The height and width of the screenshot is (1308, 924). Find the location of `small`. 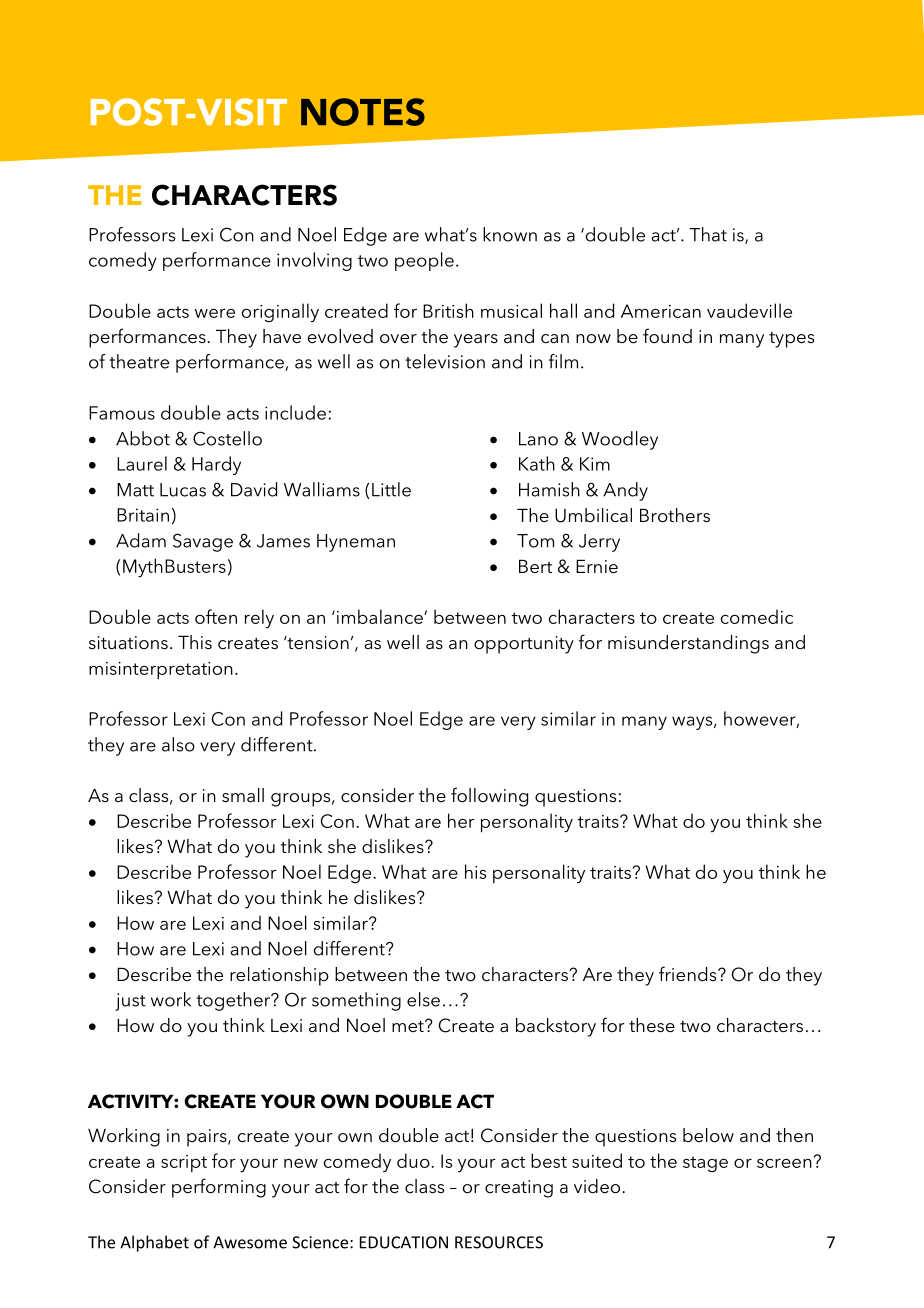

small is located at coordinates (243, 795).
